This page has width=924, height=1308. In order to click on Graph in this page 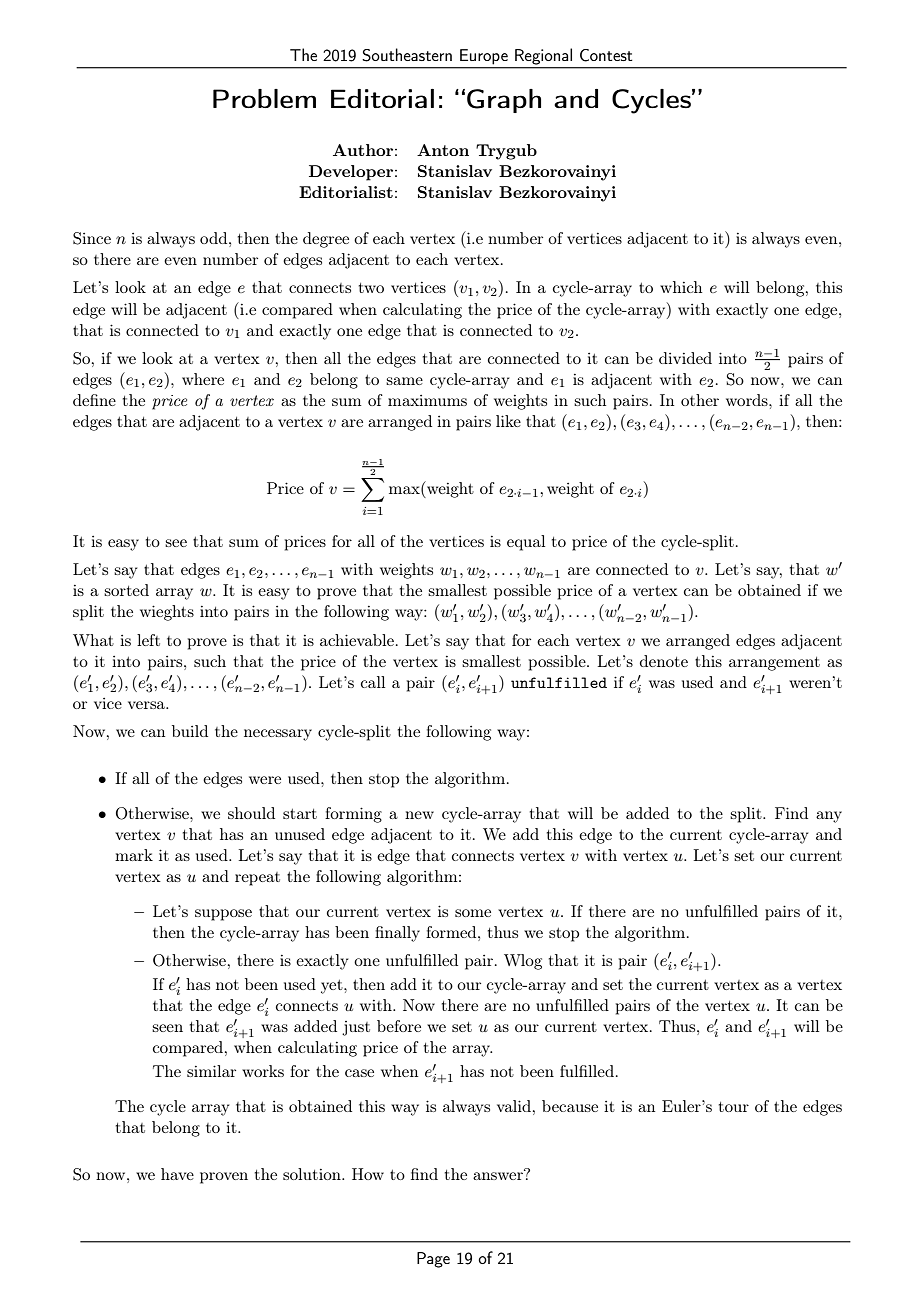, I will do `click(504, 101)`.
